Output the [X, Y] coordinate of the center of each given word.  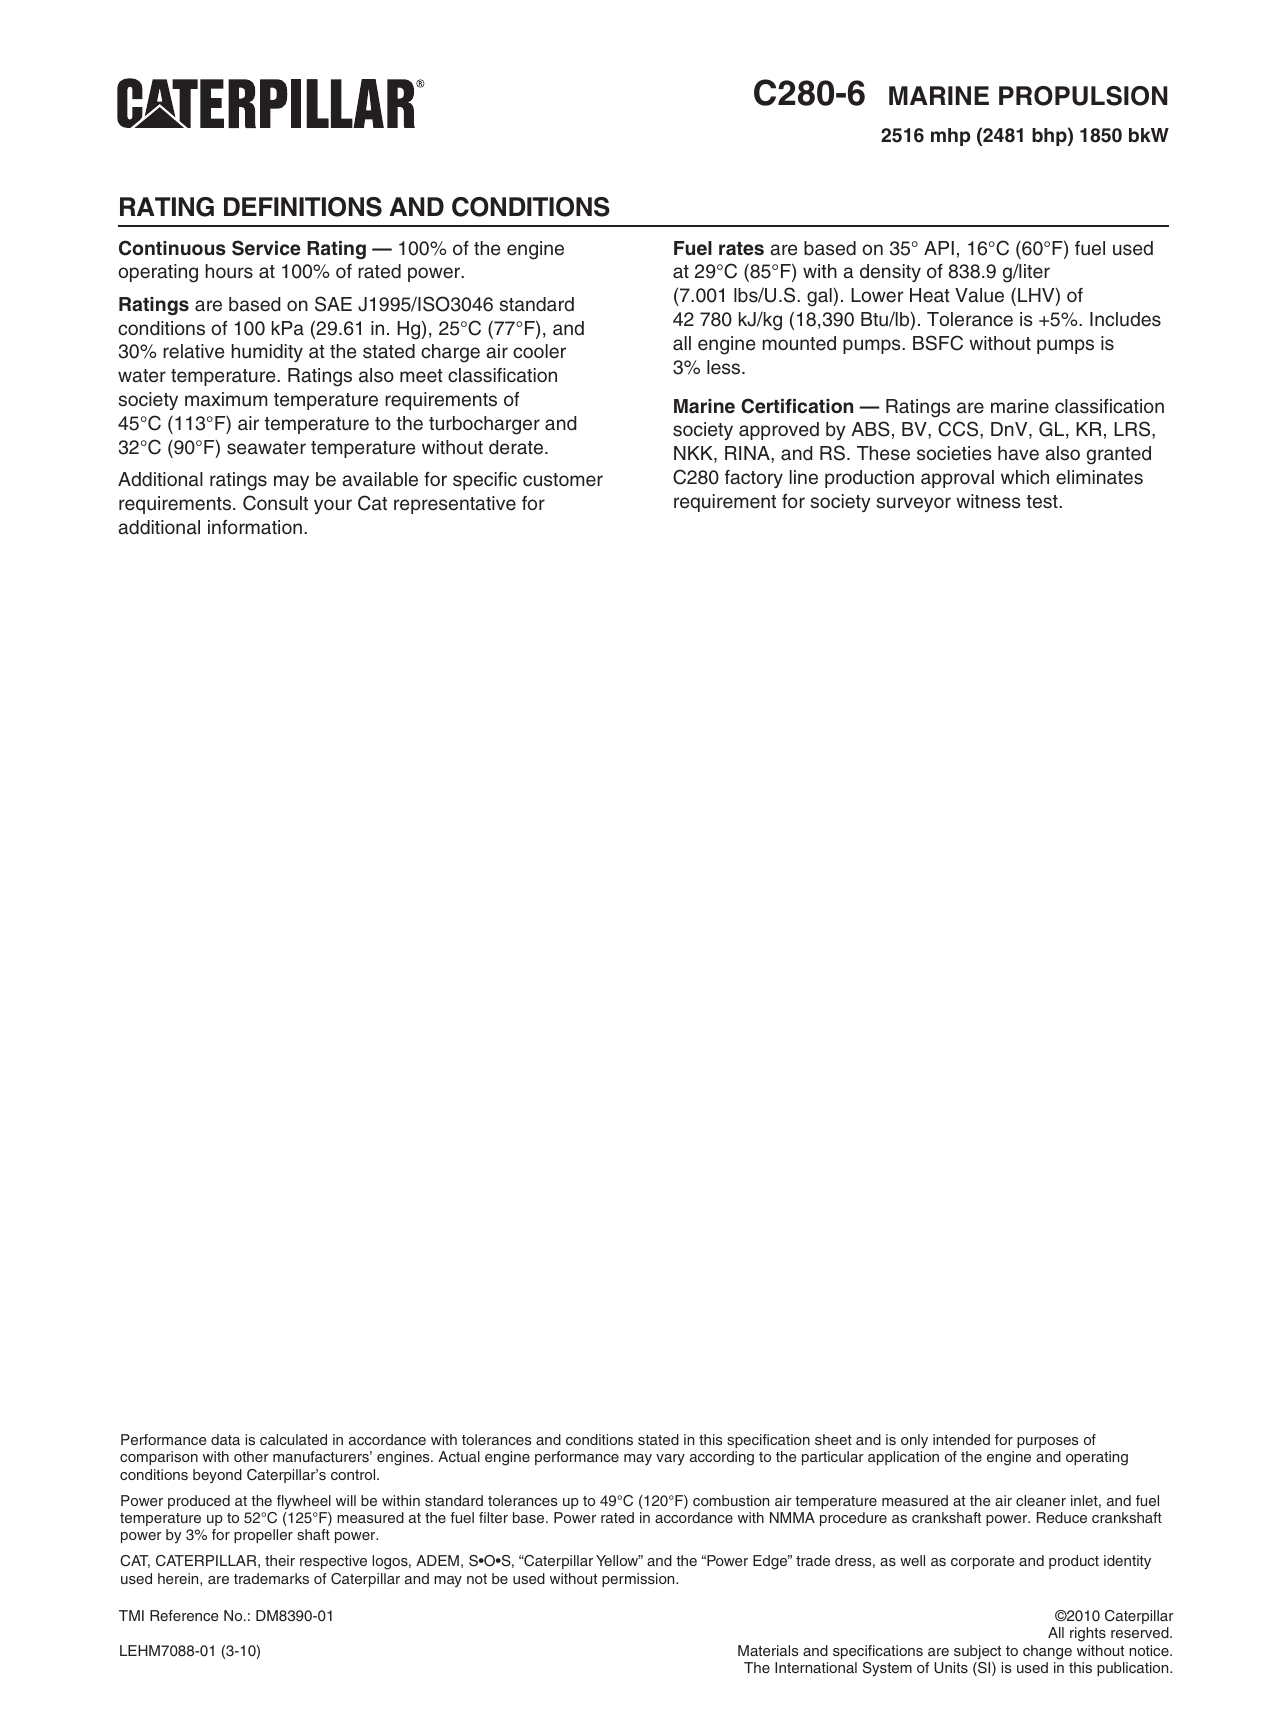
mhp [950, 137]
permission [639, 1580]
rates [741, 249]
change [1047, 1652]
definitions [303, 207]
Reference [184, 1615]
